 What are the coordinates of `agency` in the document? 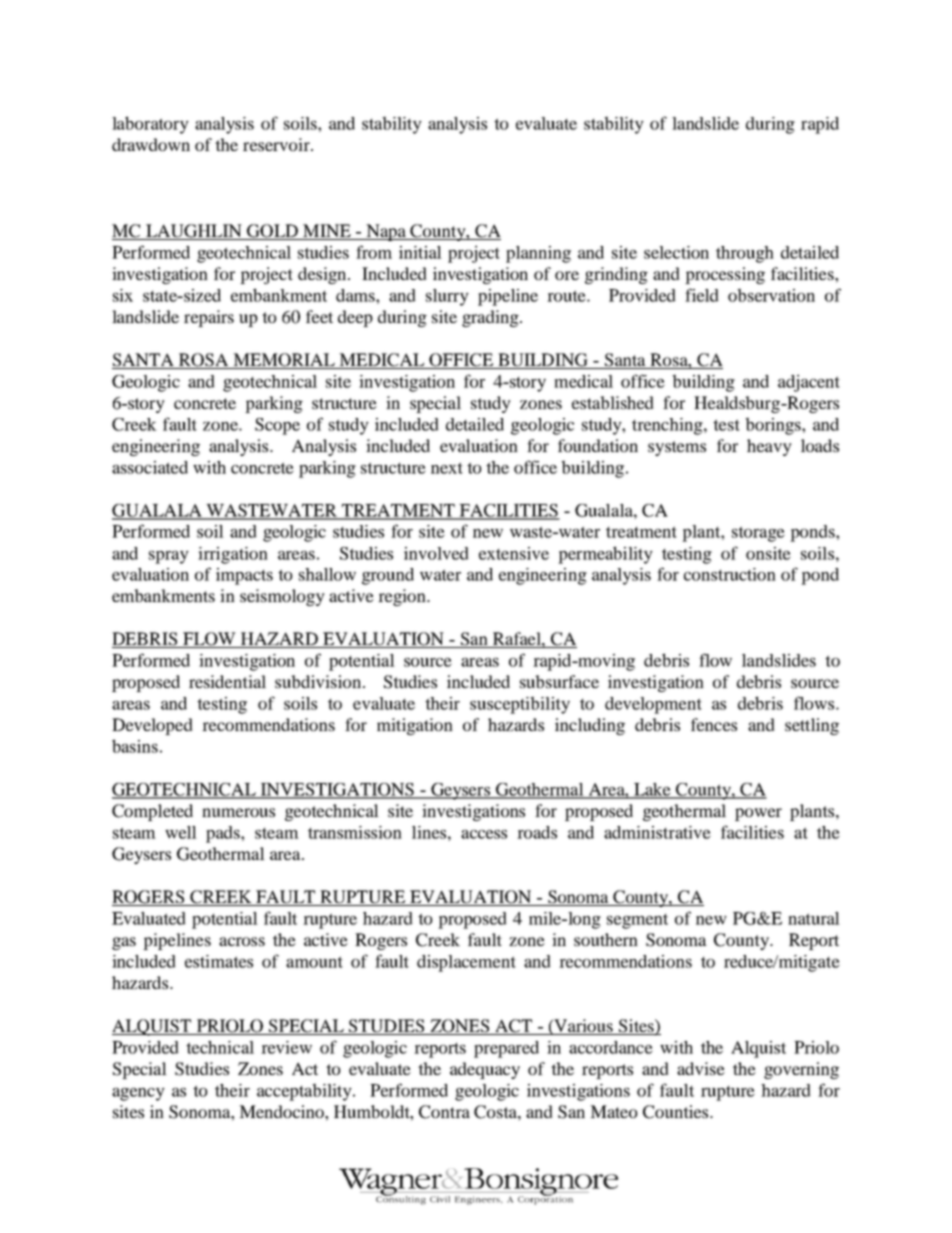 It's located at (138, 1094).
